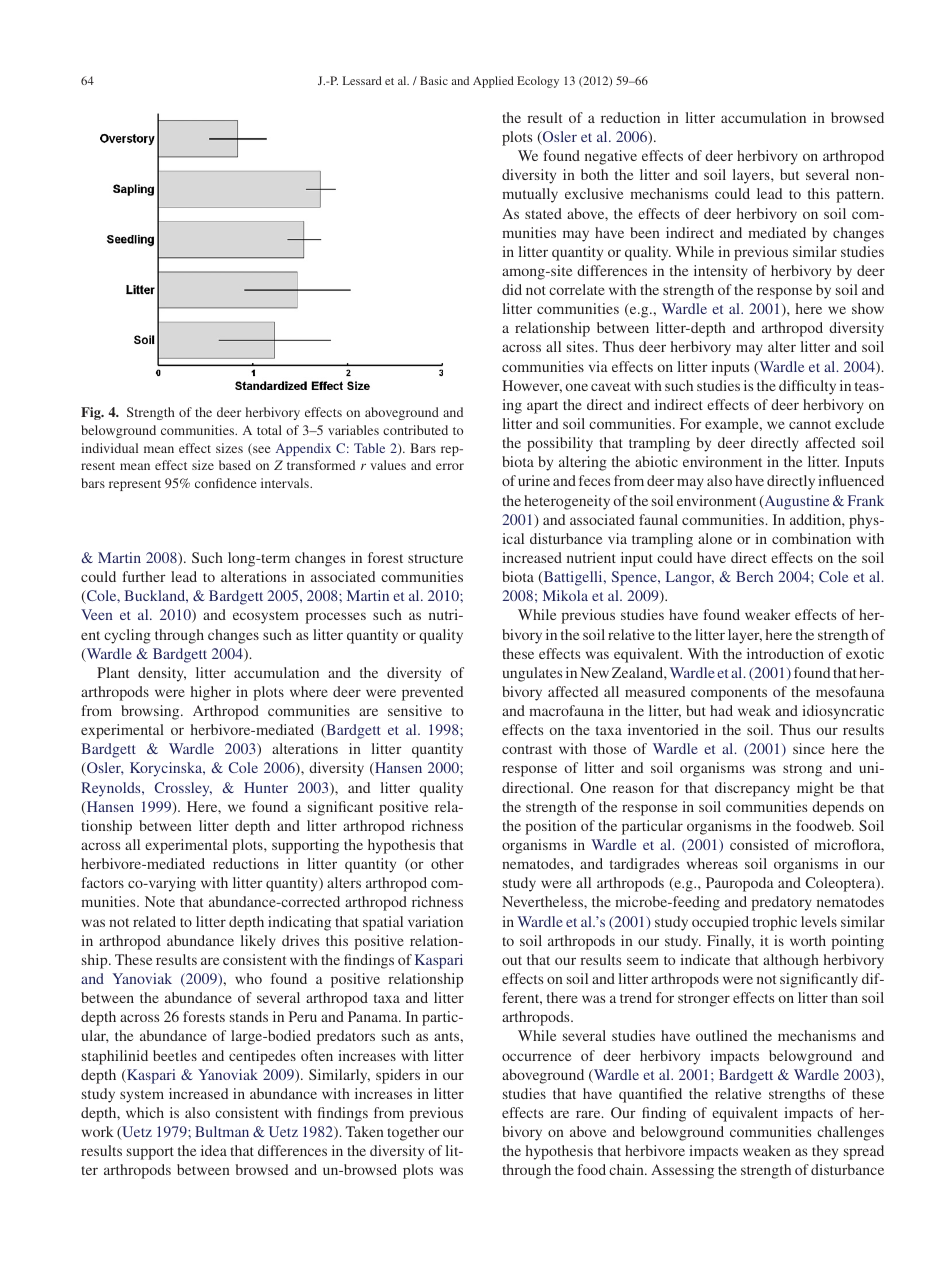  I want to click on Fig, so click(92, 413).
